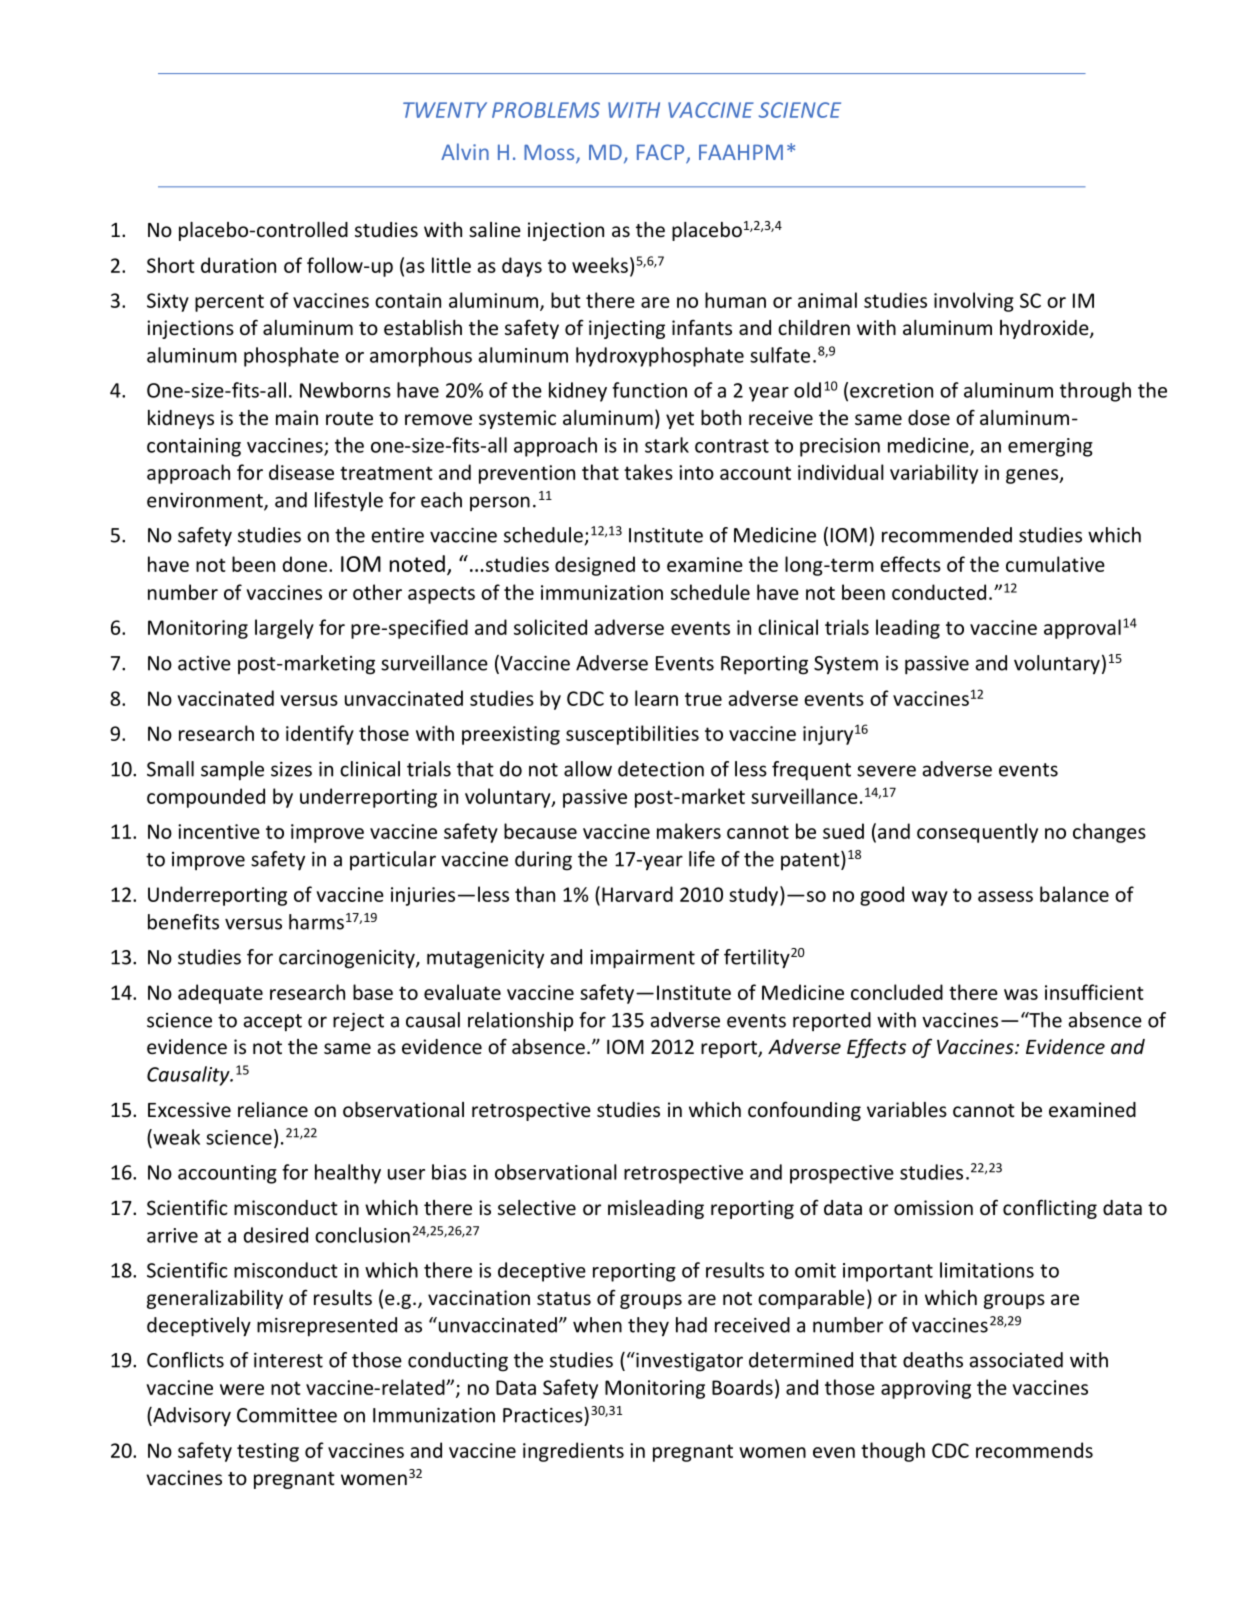  Describe the element at coordinates (1021, 994) in the screenshot. I see `was` at that location.
